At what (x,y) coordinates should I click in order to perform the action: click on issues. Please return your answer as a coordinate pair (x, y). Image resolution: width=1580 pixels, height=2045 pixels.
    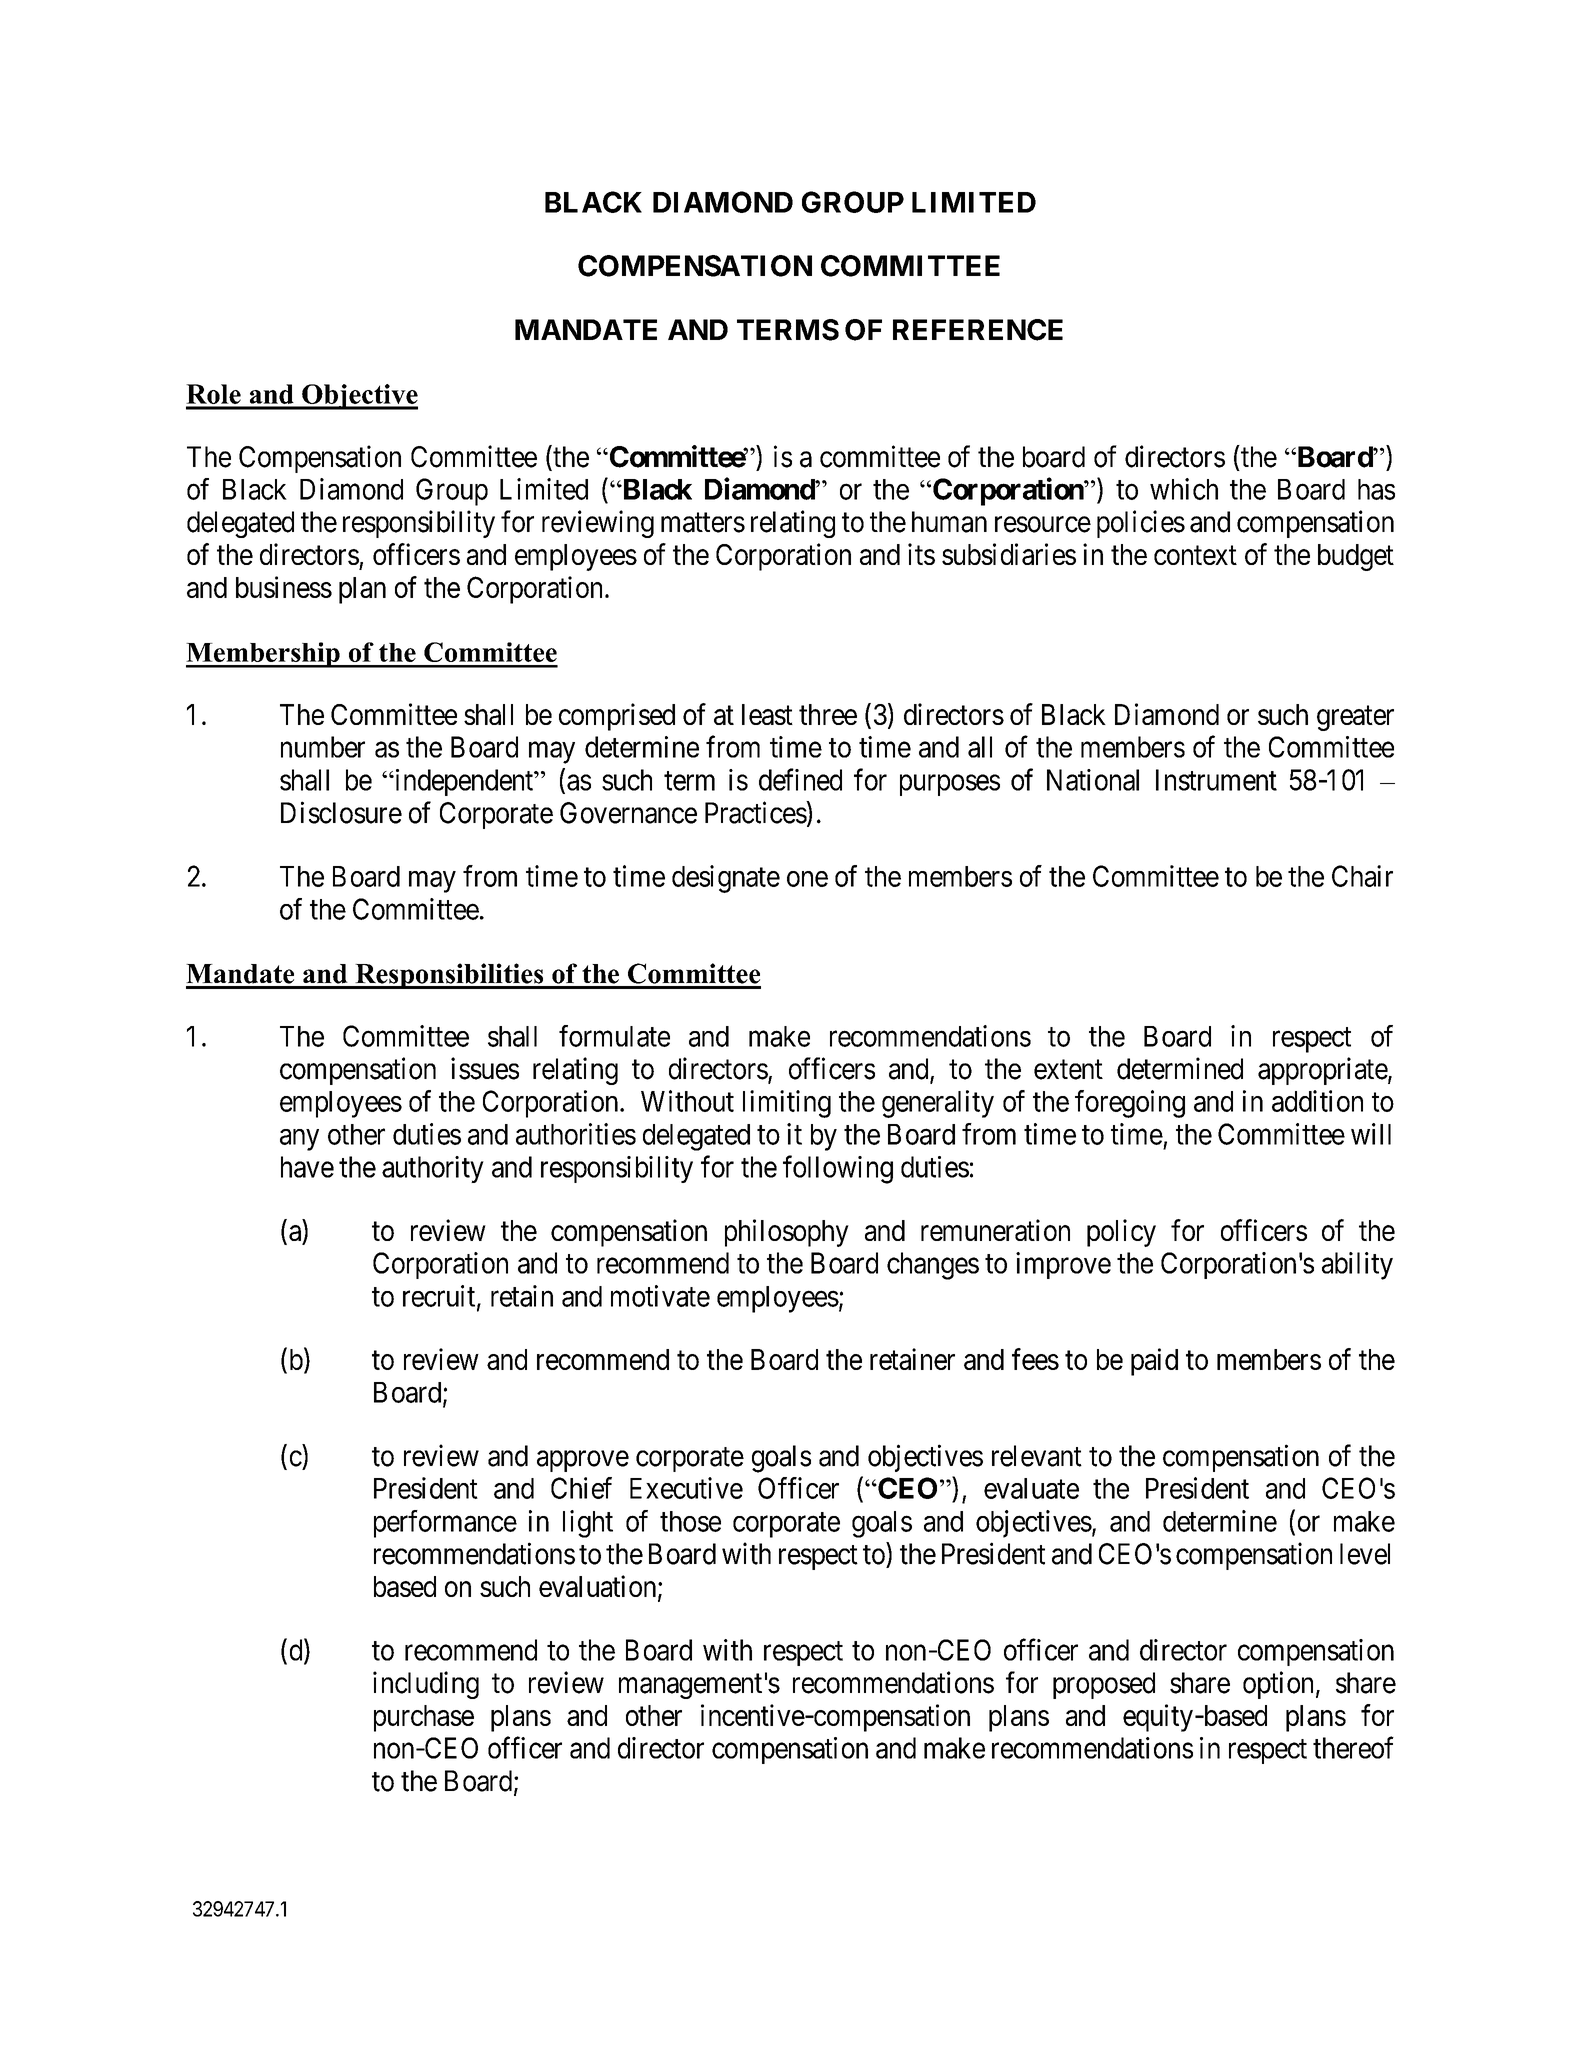
    Looking at the image, I should click on (485, 1068).
